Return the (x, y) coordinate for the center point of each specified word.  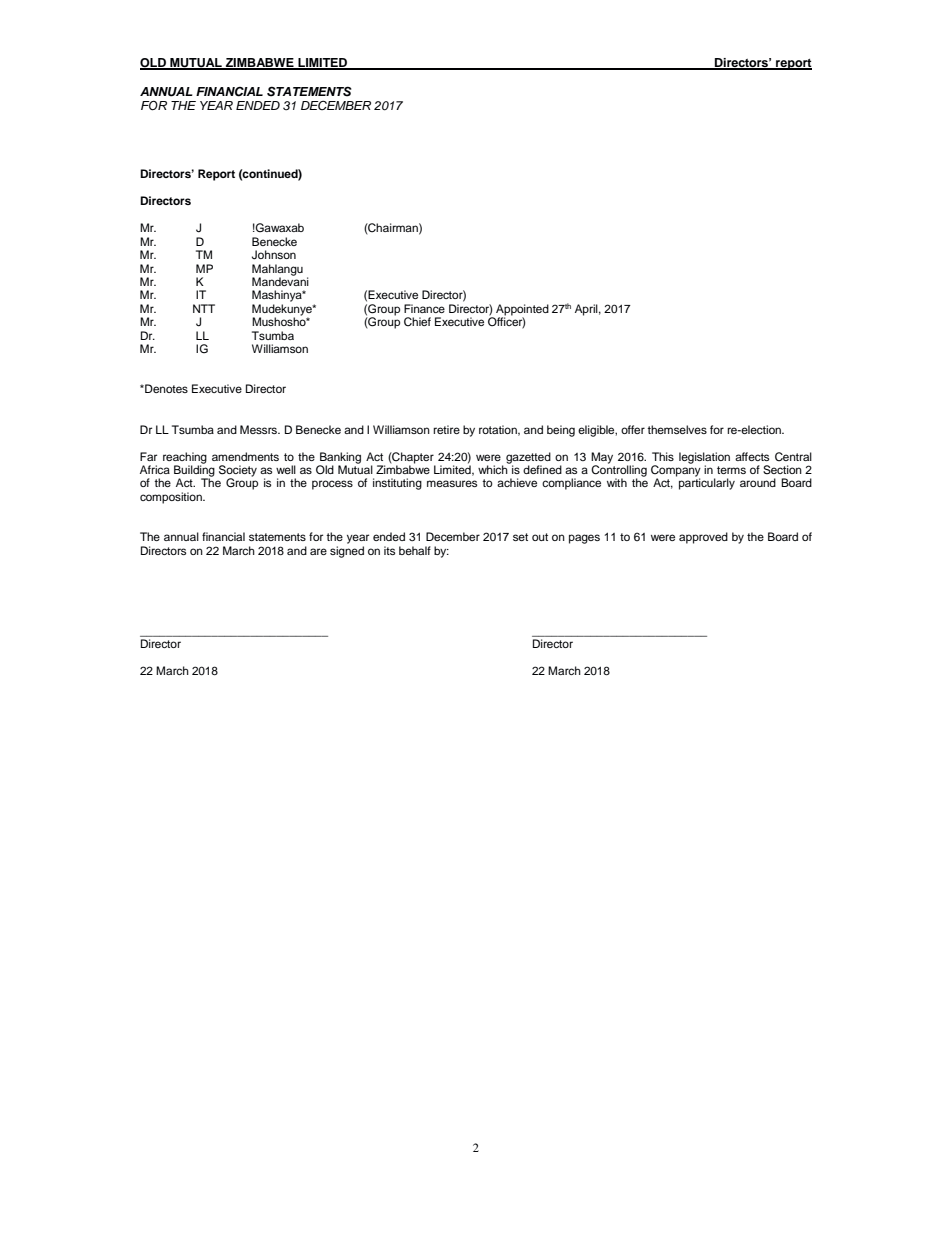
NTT (204, 308)
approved (703, 538)
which (494, 468)
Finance (424, 308)
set (520, 537)
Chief (417, 322)
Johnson (274, 255)
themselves (677, 429)
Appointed (522, 311)
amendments (245, 456)
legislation (704, 459)
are (318, 551)
